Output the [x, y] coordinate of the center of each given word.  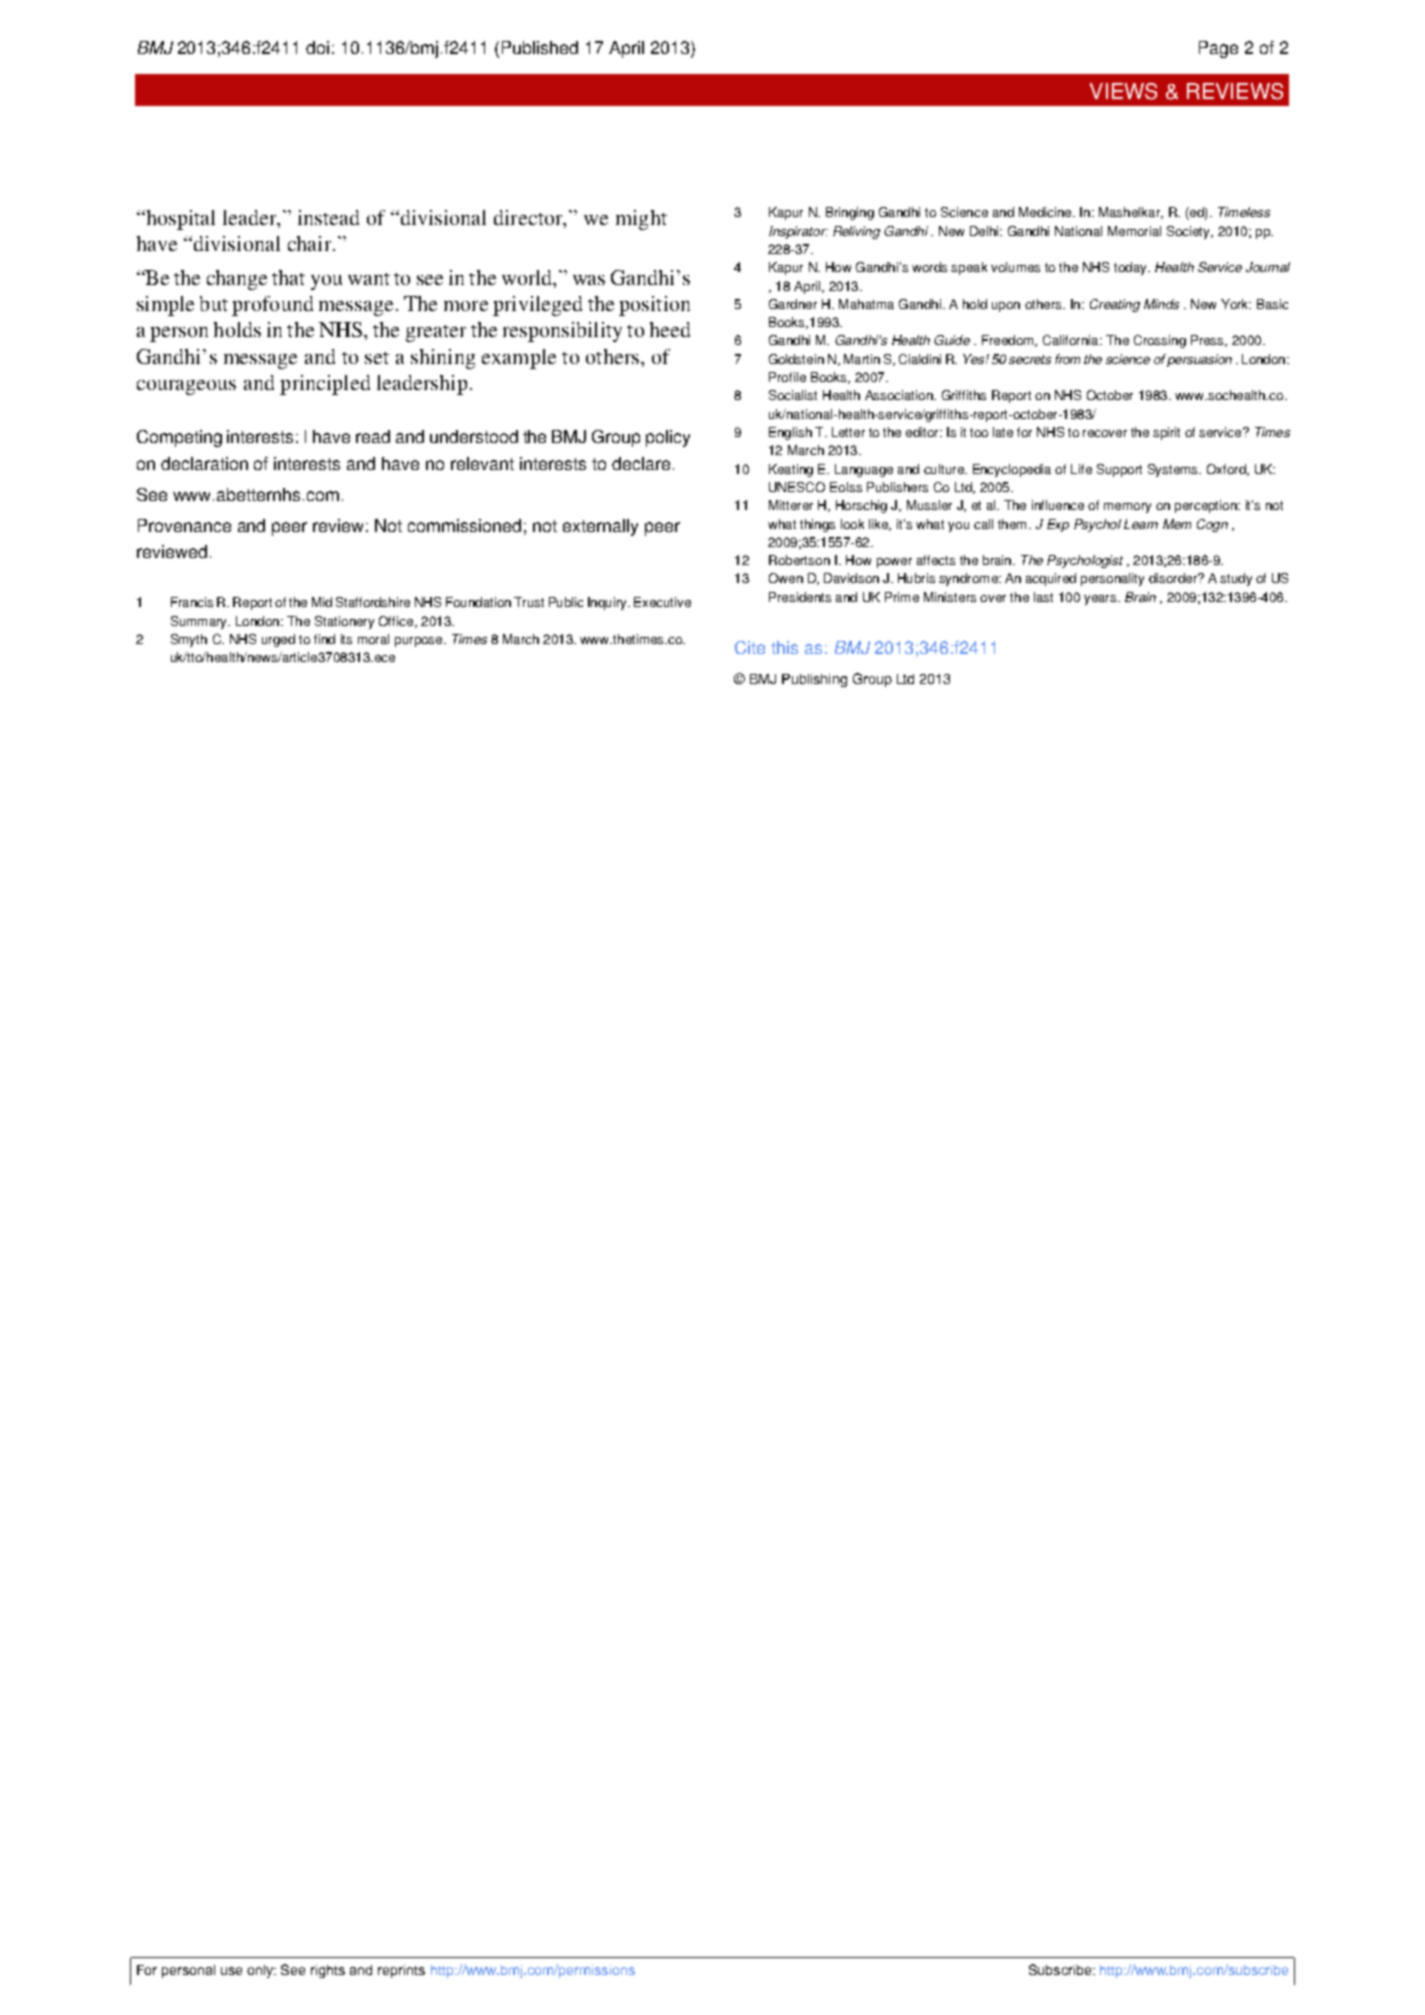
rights [328, 1971]
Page [1218, 49]
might [641, 220]
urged [278, 640]
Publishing [814, 680]
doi [317, 47]
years [1101, 600]
